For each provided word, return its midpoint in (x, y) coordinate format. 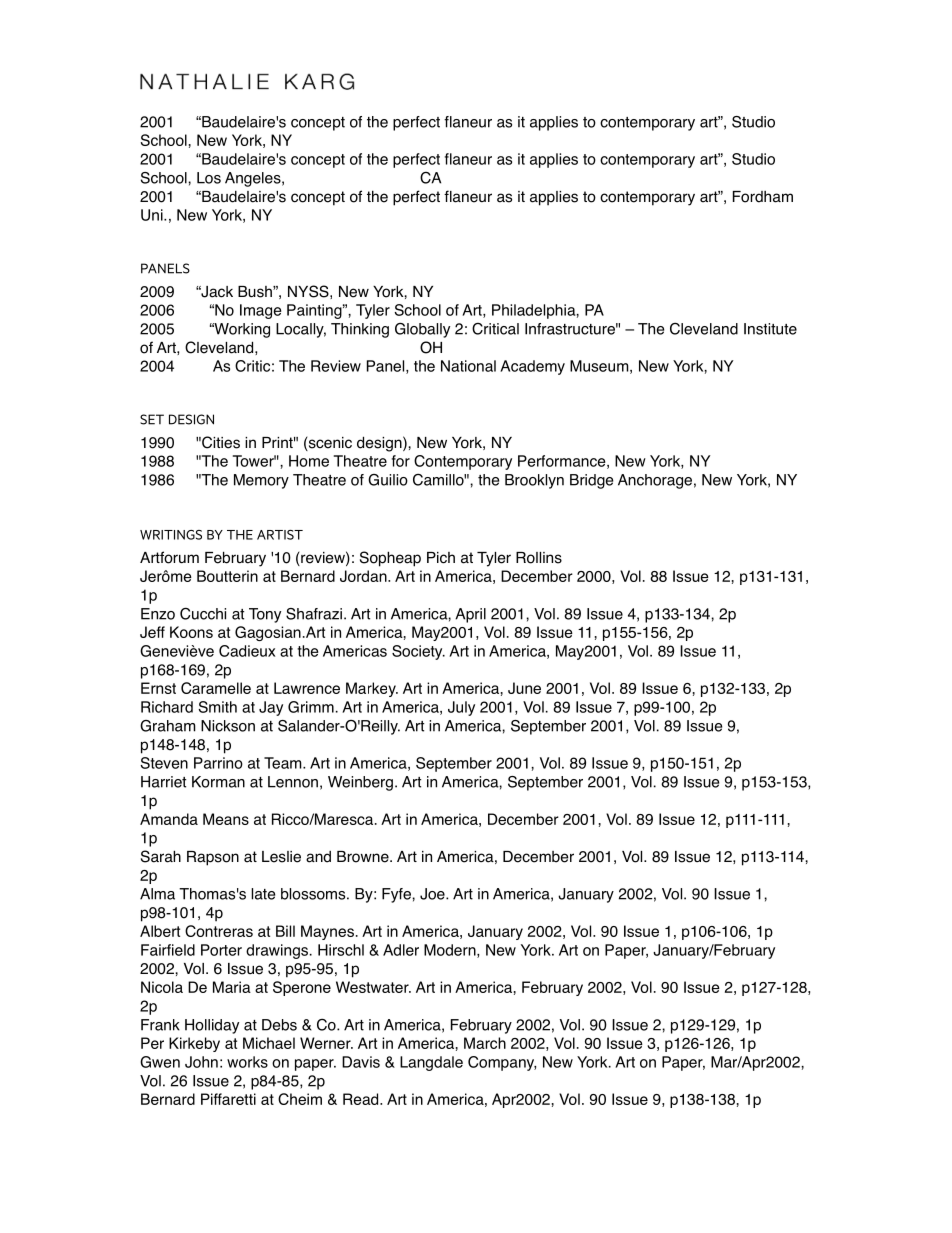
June (524, 688)
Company (502, 1063)
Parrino (218, 763)
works (247, 1062)
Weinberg (360, 783)
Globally (422, 330)
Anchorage (655, 481)
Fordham (763, 197)
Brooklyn (534, 481)
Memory (261, 481)
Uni (153, 215)
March (485, 1043)
